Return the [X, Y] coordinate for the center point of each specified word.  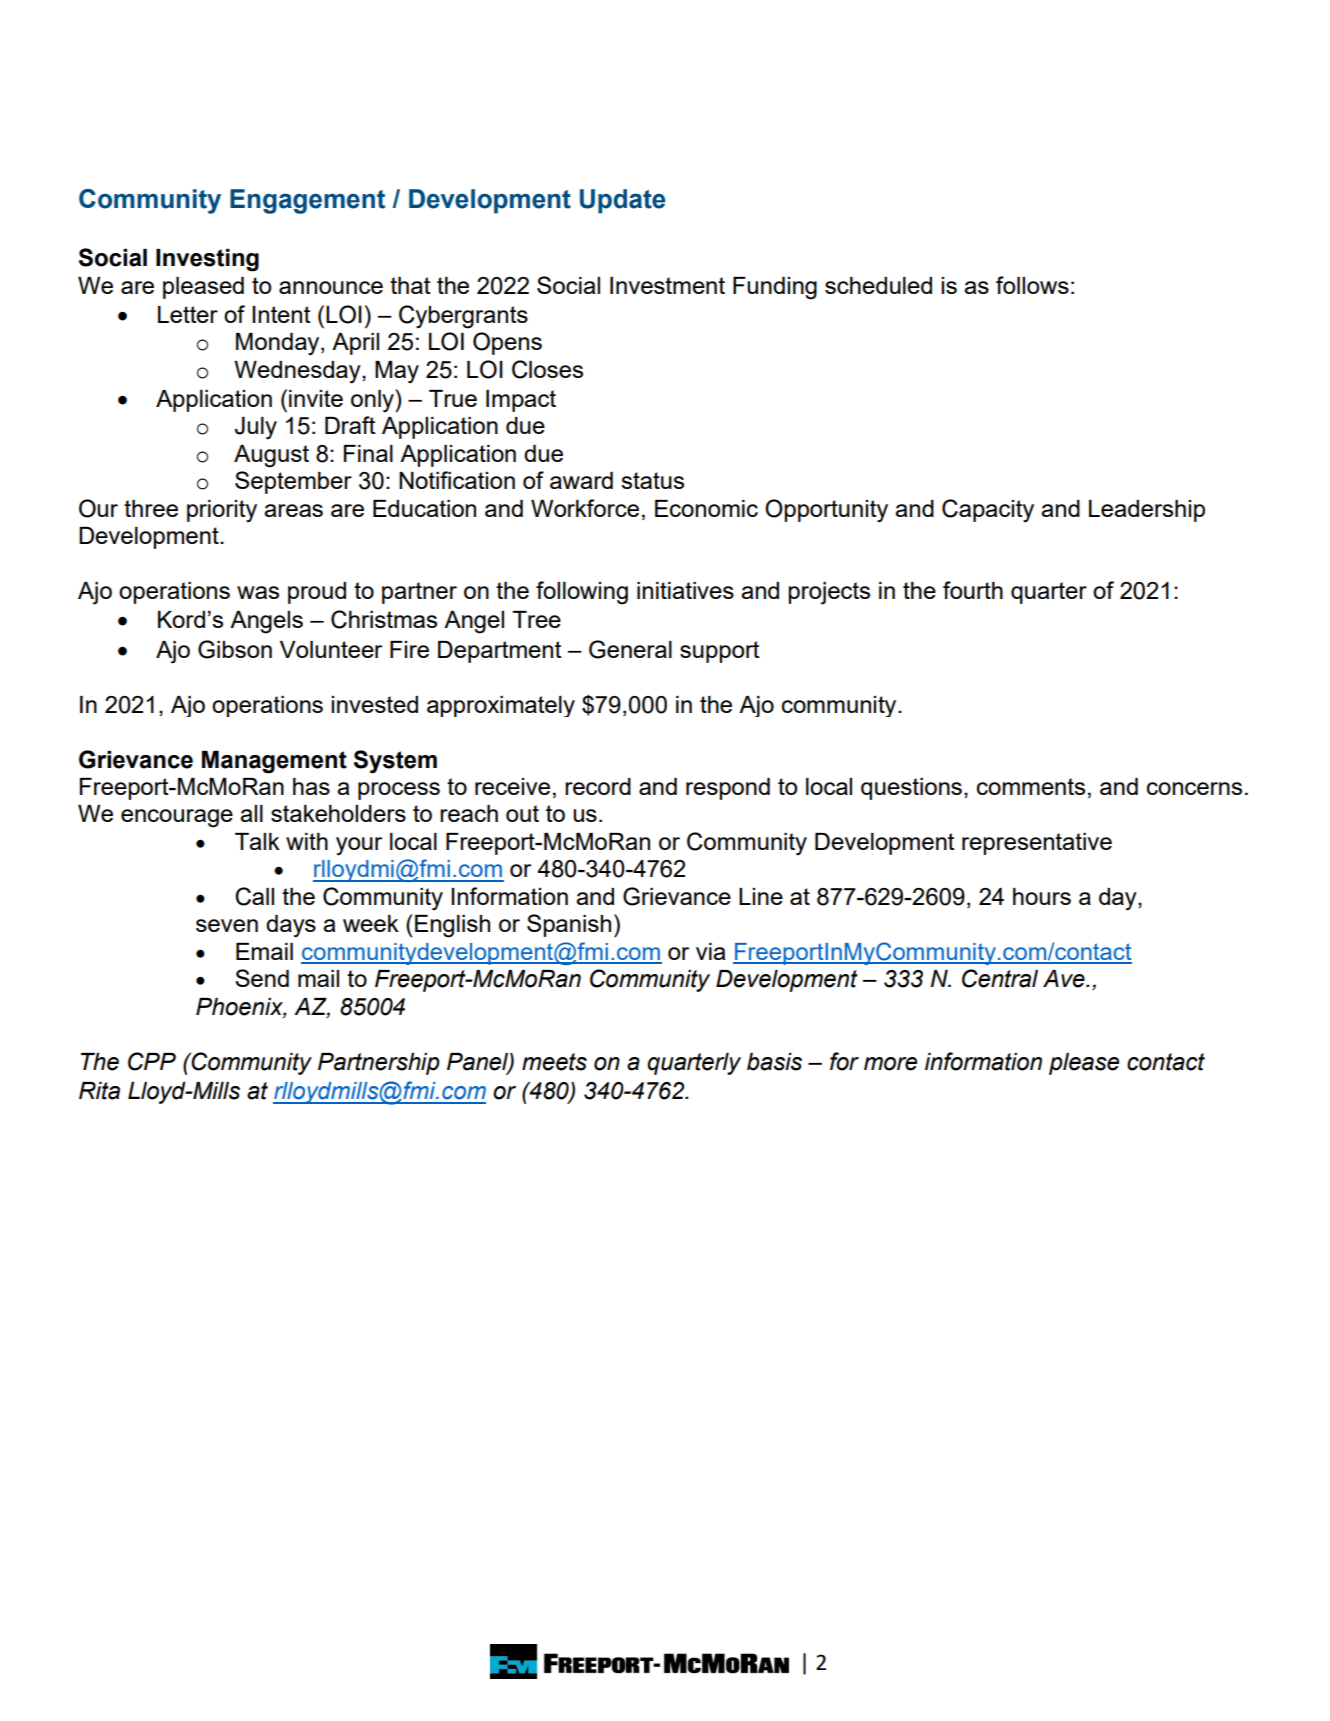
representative [1037, 844]
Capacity [988, 510]
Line [761, 896]
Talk [257, 841]
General [630, 649]
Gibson [235, 649]
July [256, 428]
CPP [152, 1061]
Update [623, 201]
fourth [973, 590]
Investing [207, 260]
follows [1032, 285]
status [652, 480]
